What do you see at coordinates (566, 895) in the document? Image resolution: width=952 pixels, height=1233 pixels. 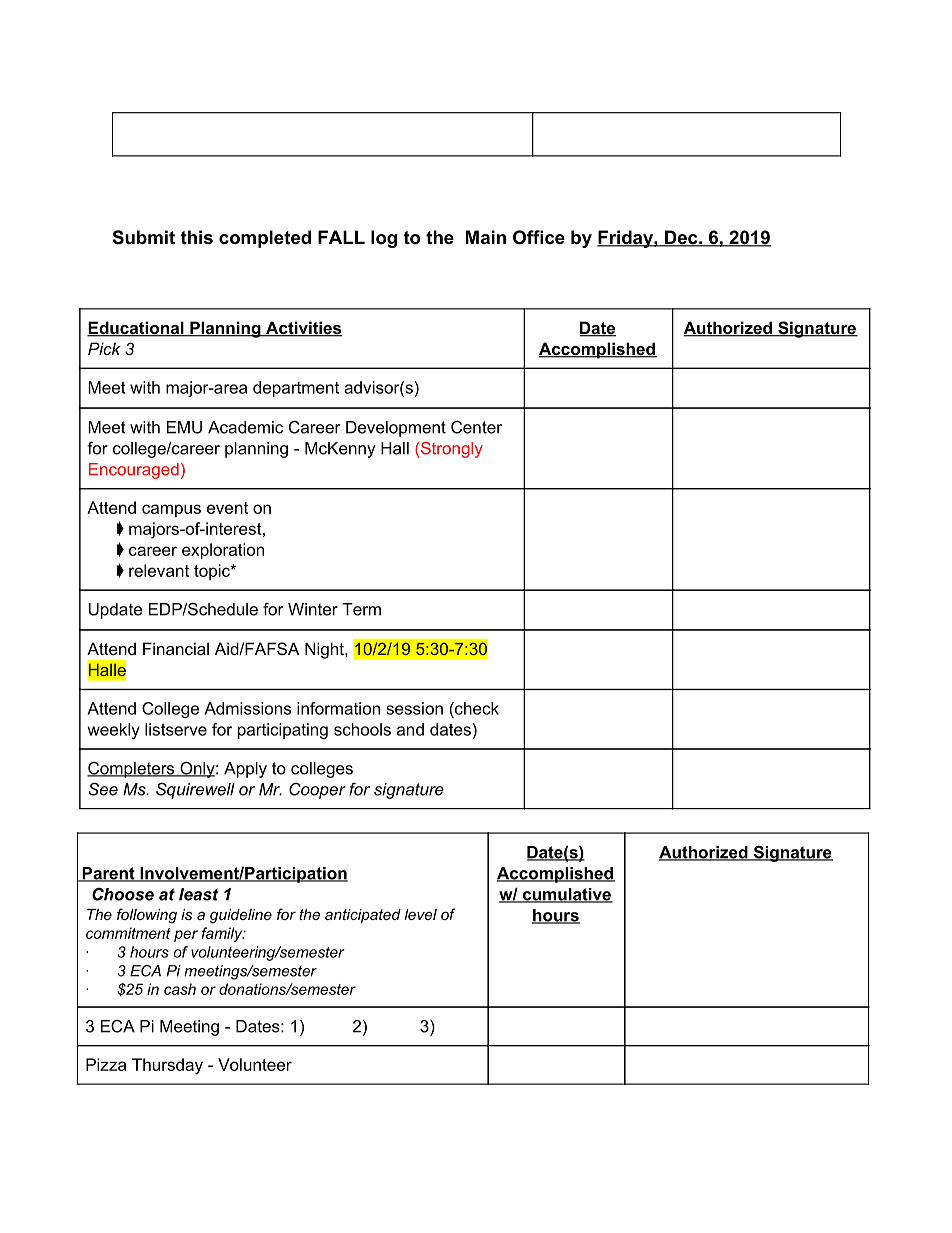 I see `cumulative` at bounding box center [566, 895].
